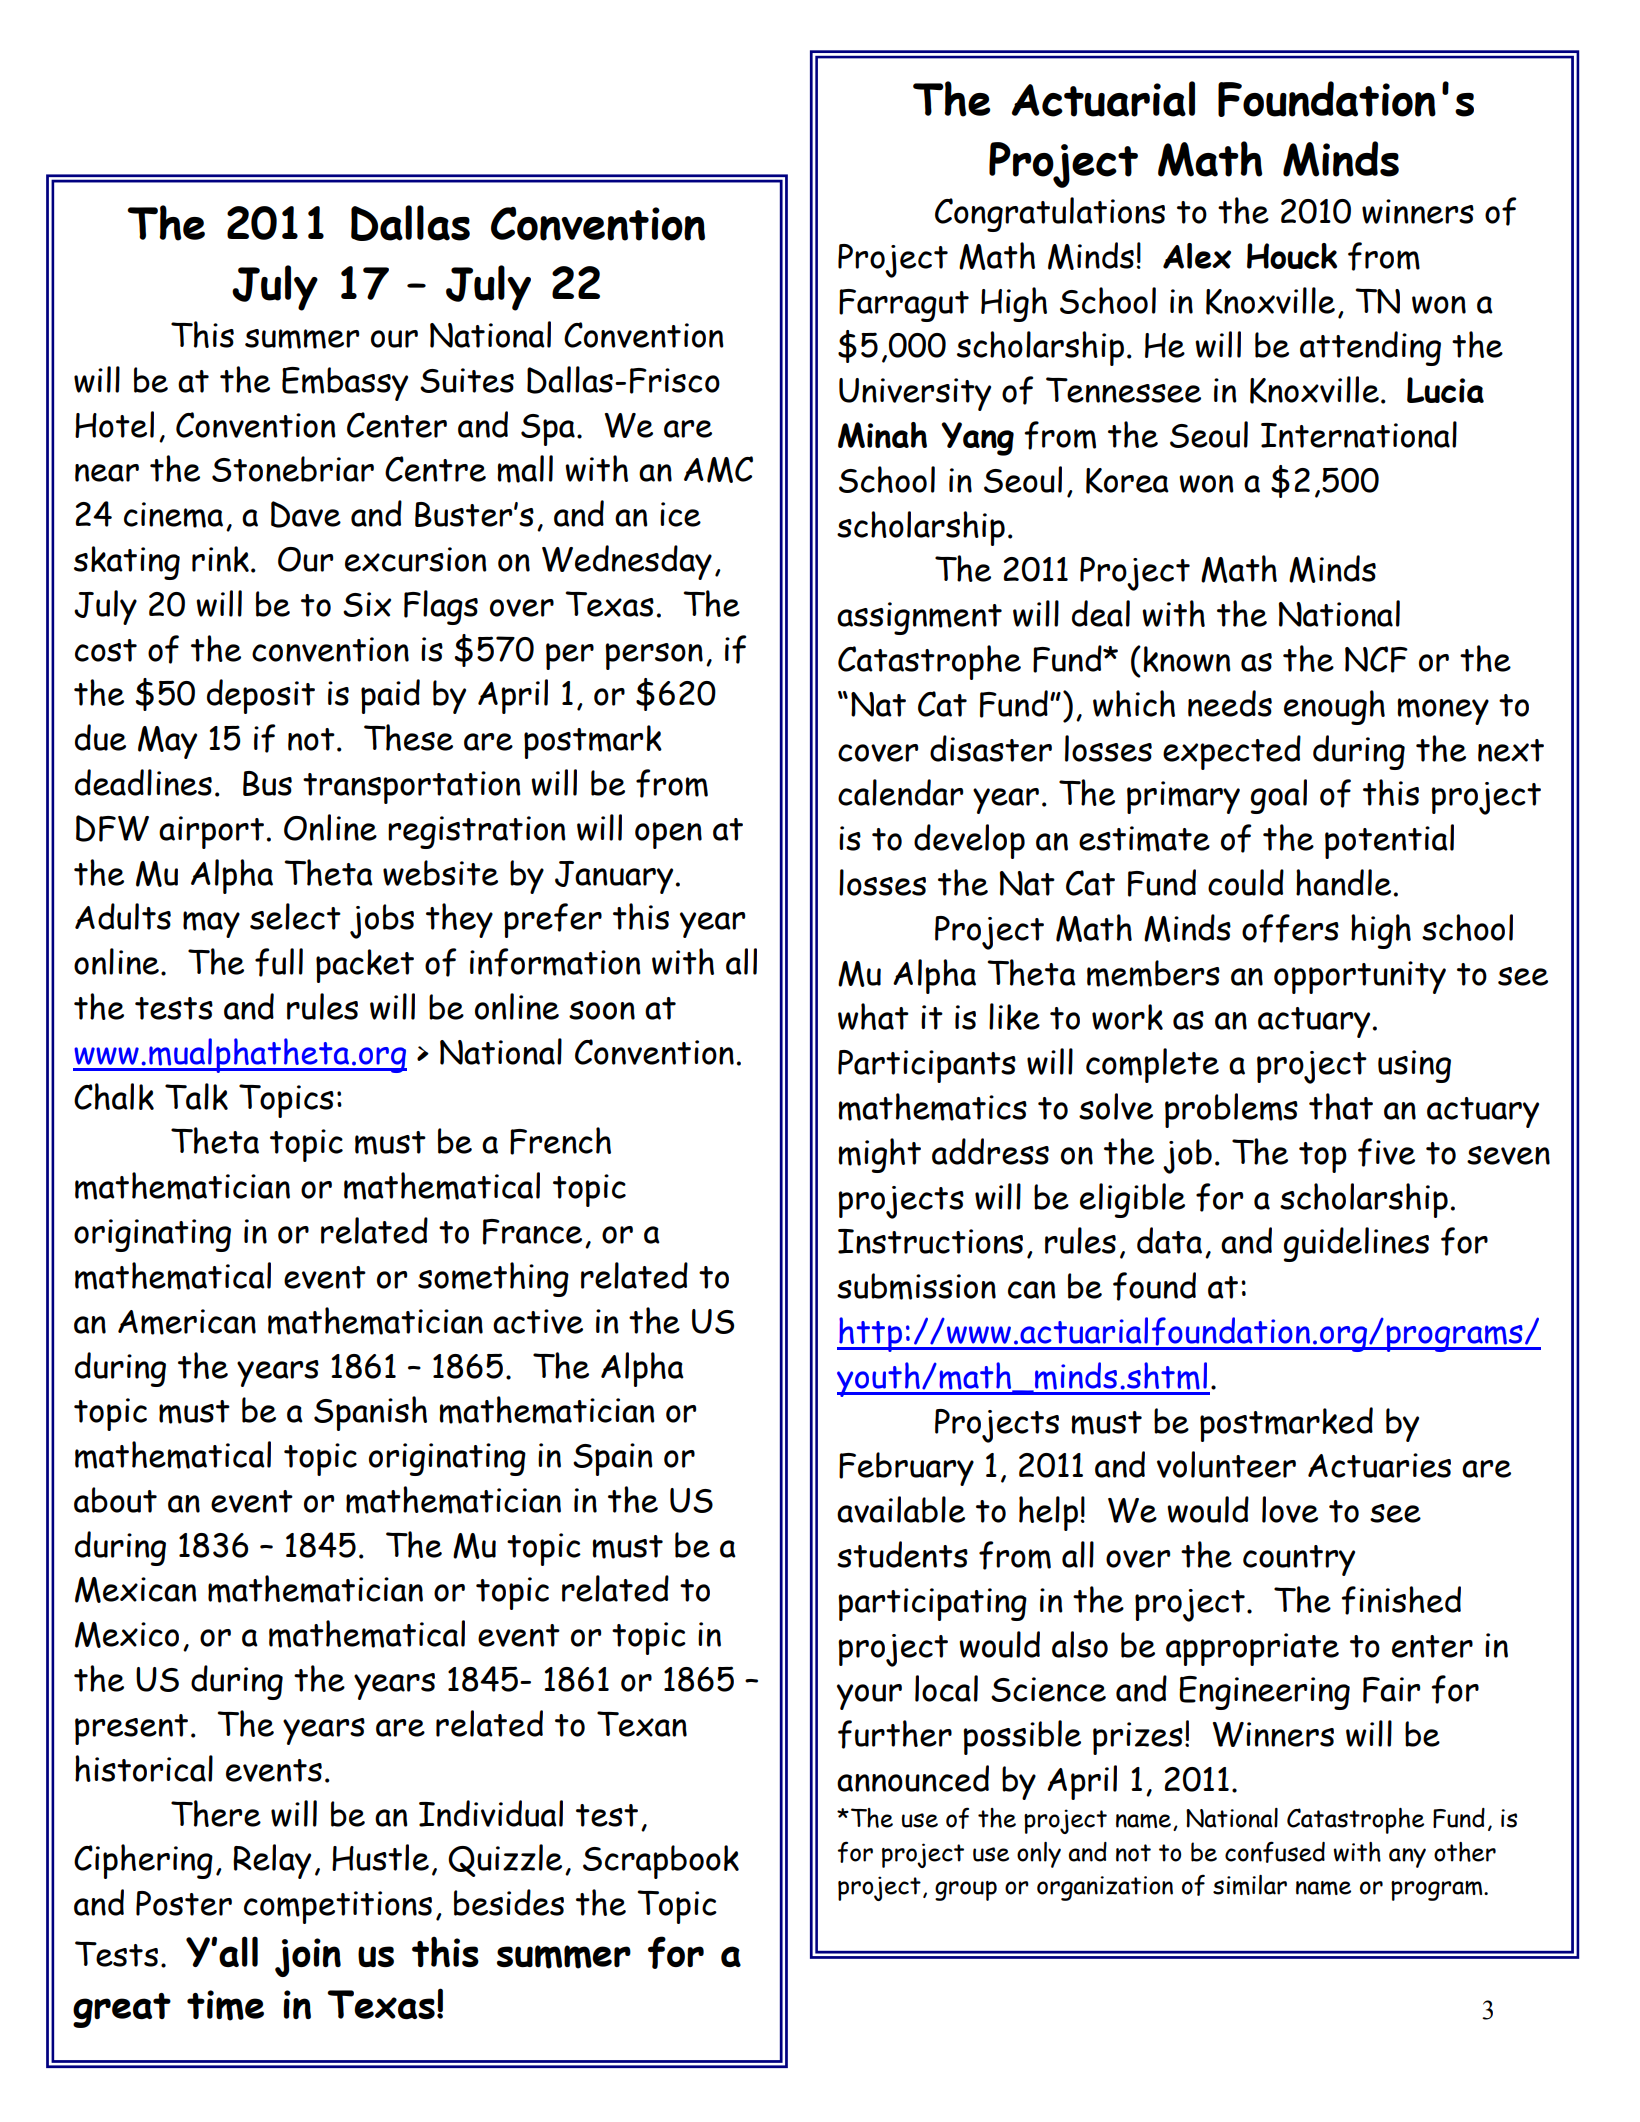 This screenshot has width=1640, height=2122. Describe the element at coordinates (196, 1096) in the screenshot. I see `Talk` at that location.
